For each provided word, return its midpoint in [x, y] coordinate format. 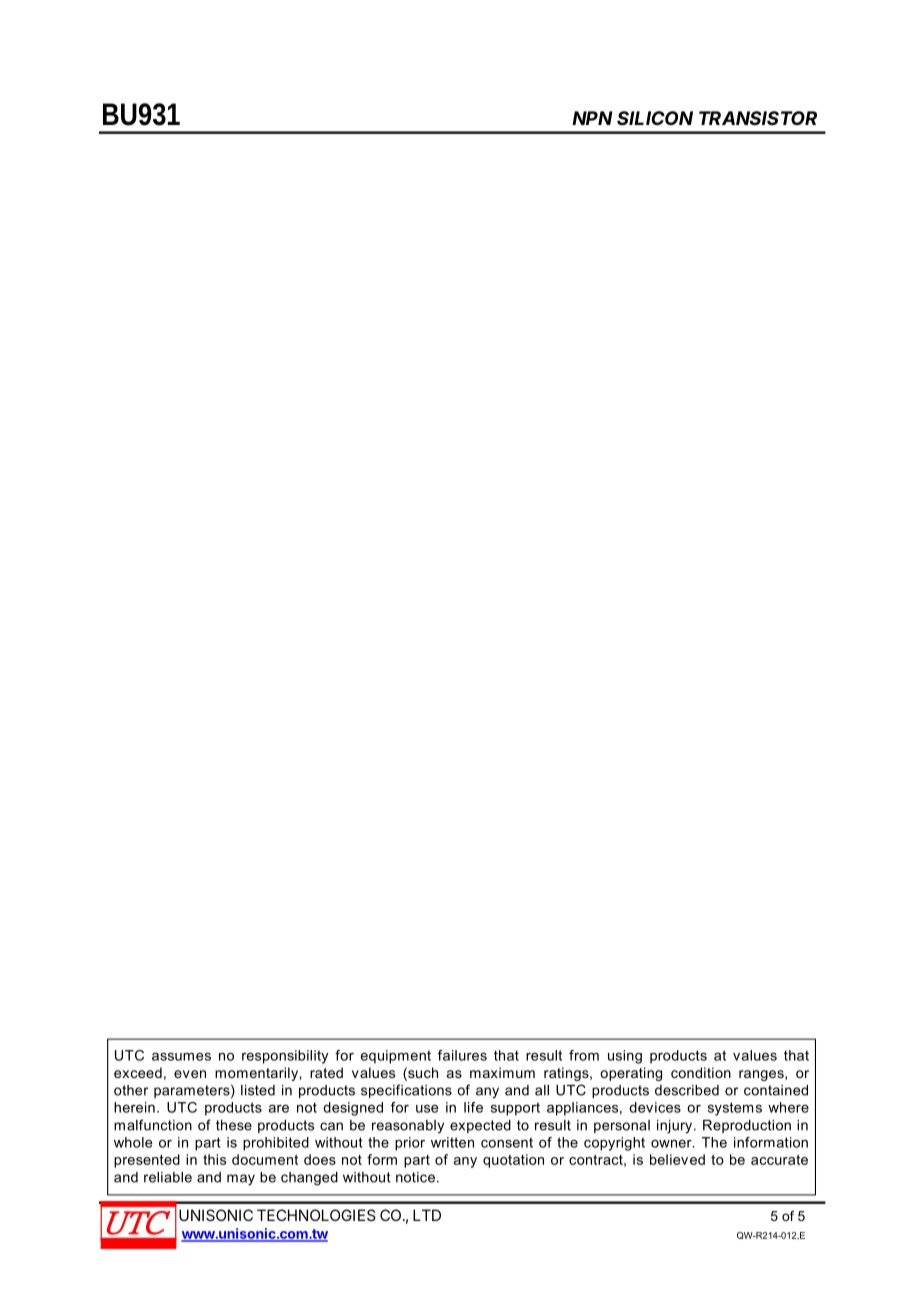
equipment [396, 1057]
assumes [181, 1056]
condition [701, 1072]
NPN [592, 118]
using [625, 1057]
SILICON [655, 118]
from [584, 1055]
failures [462, 1055]
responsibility [285, 1057]
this [214, 1159]
